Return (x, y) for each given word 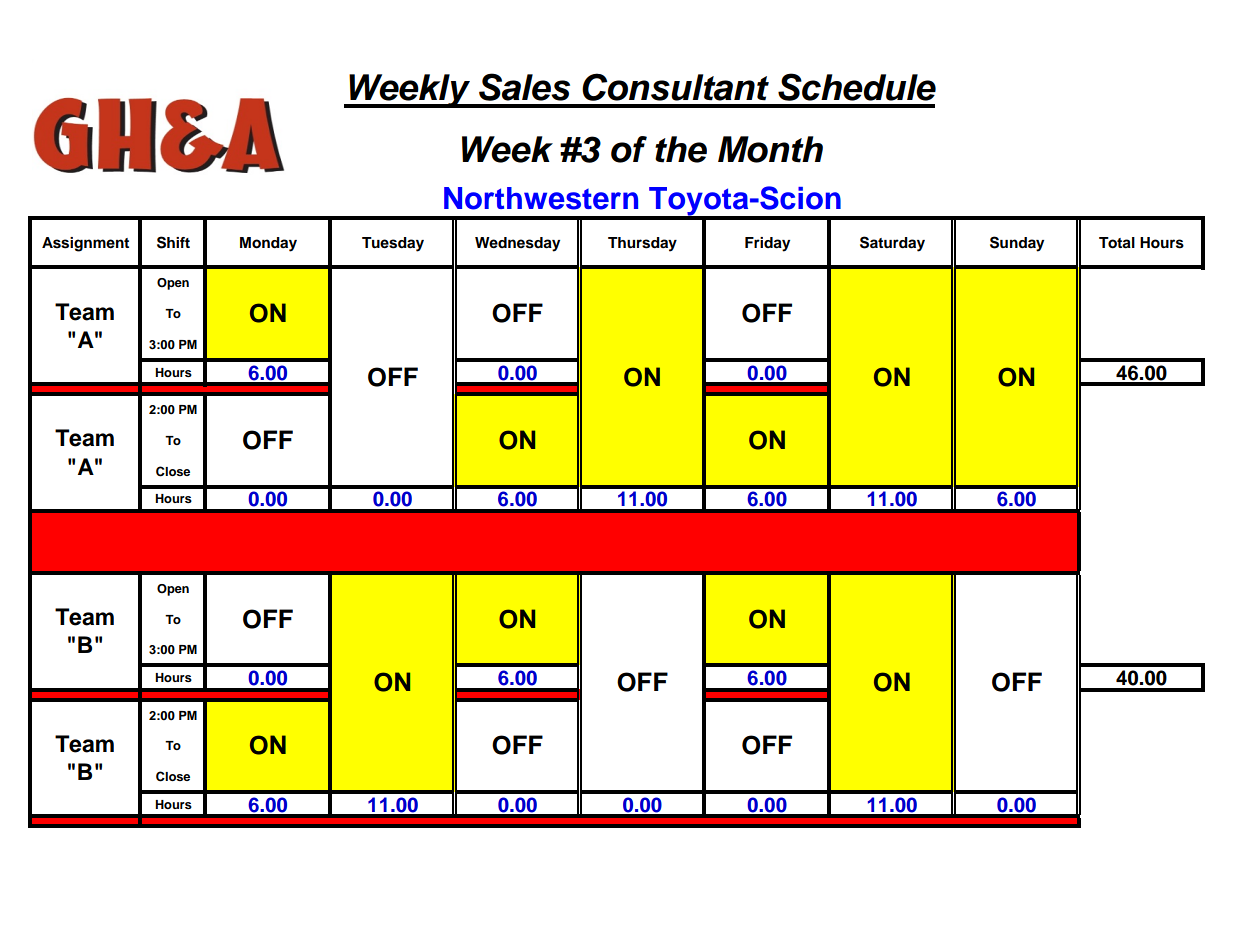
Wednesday (517, 244)
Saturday (892, 244)
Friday (767, 244)
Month (770, 149)
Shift (173, 242)
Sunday (1017, 244)
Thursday (642, 244)
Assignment (85, 244)
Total (1117, 243)
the (681, 149)
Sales (524, 87)
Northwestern (541, 198)
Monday (268, 244)
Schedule (857, 87)
